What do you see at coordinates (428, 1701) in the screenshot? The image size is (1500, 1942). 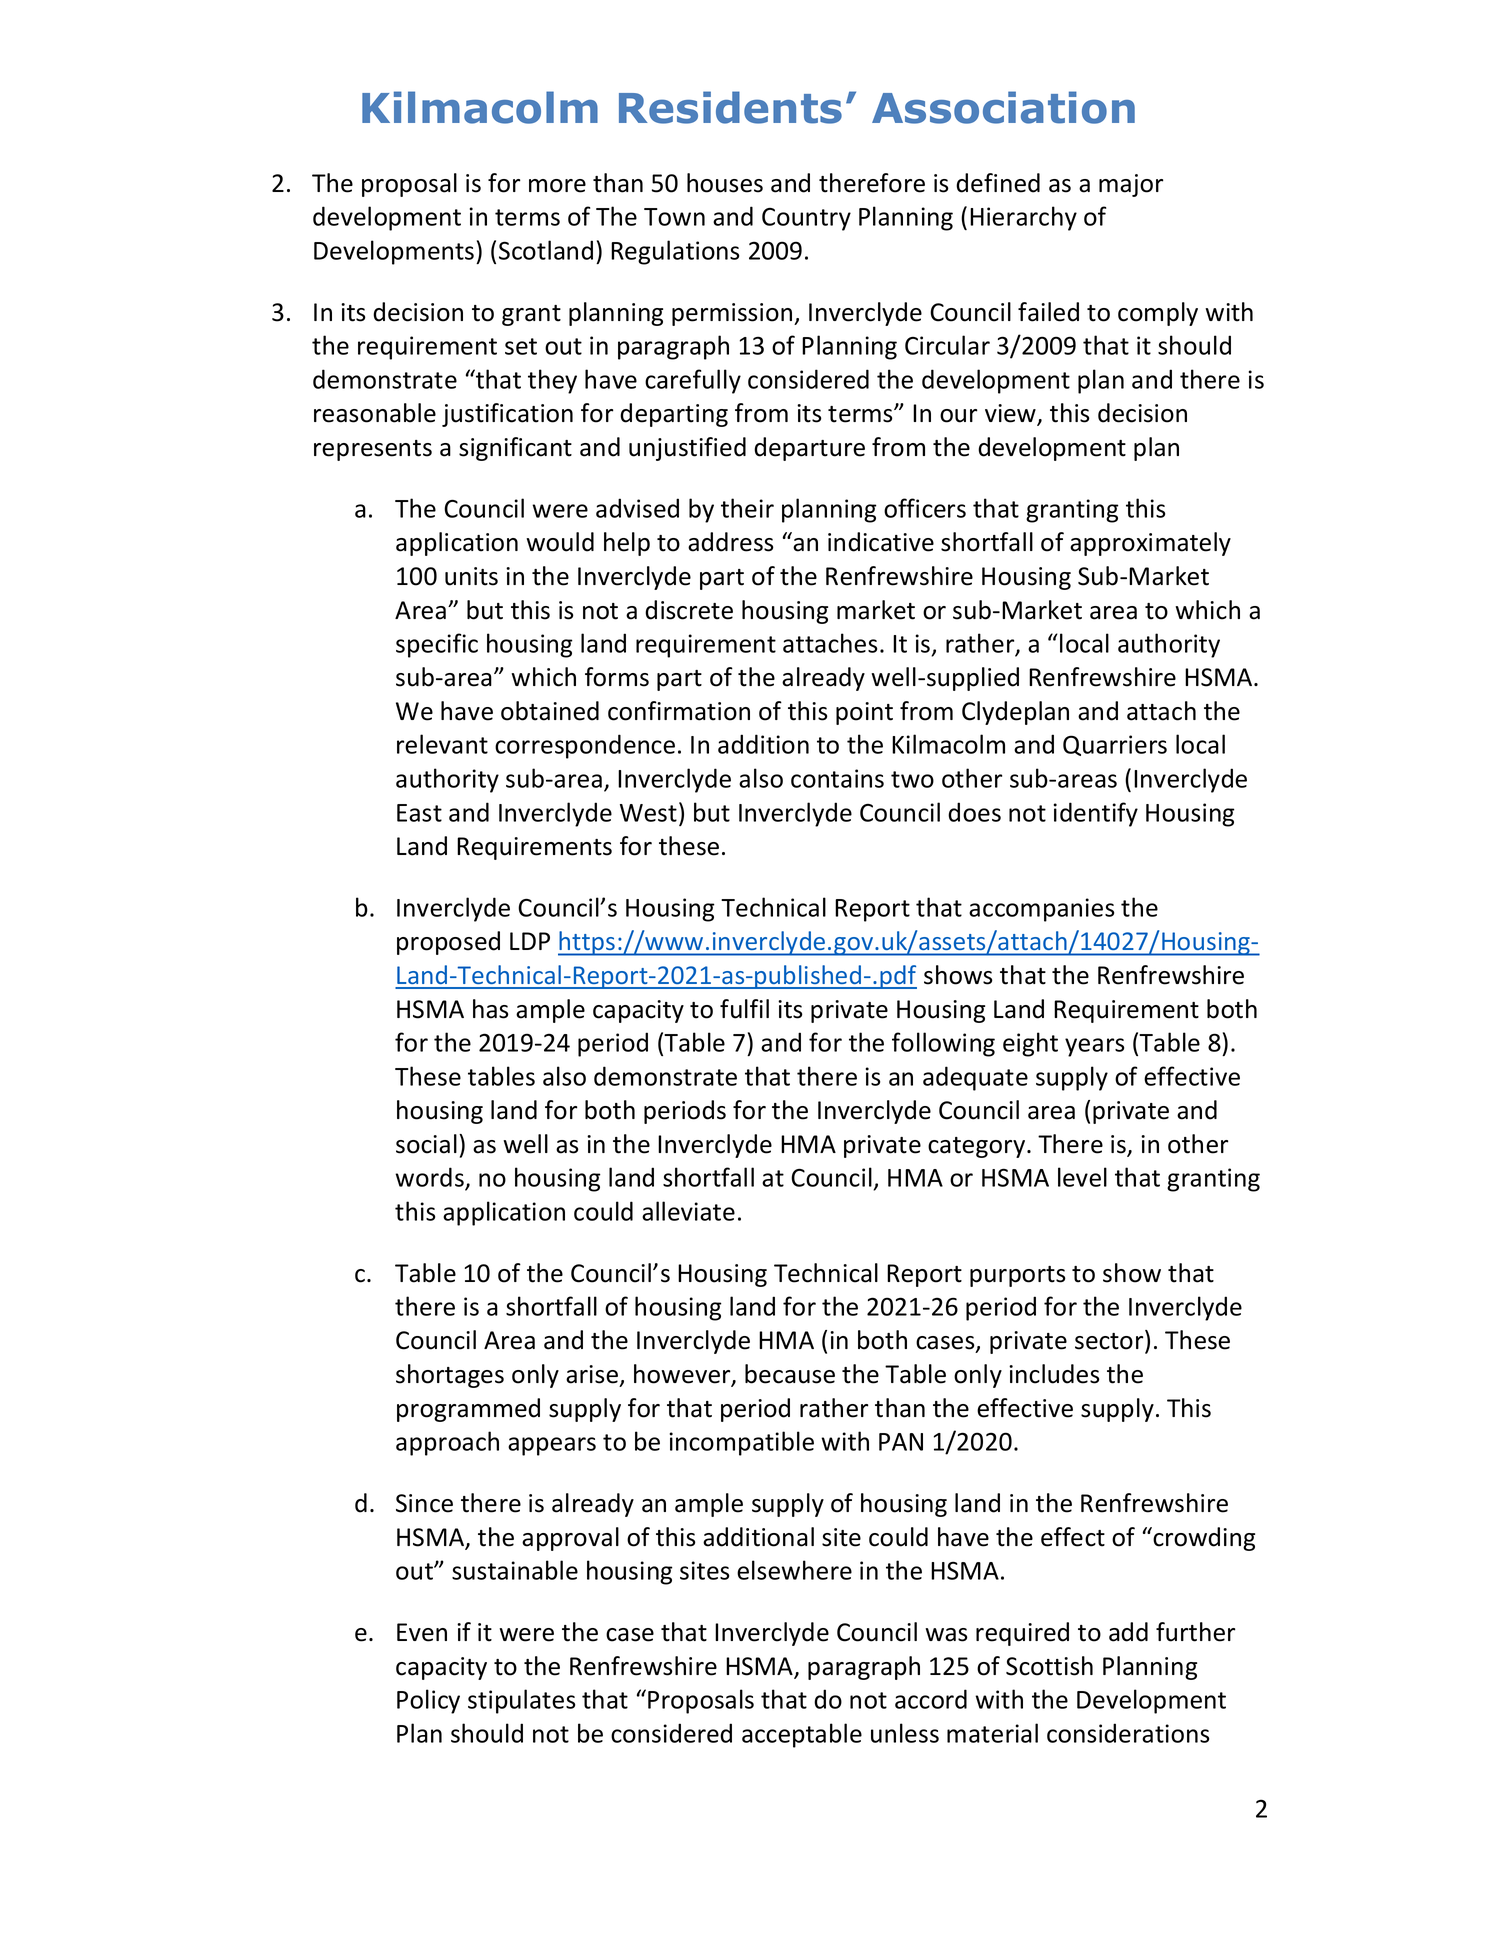 I see `Policy` at bounding box center [428, 1701].
